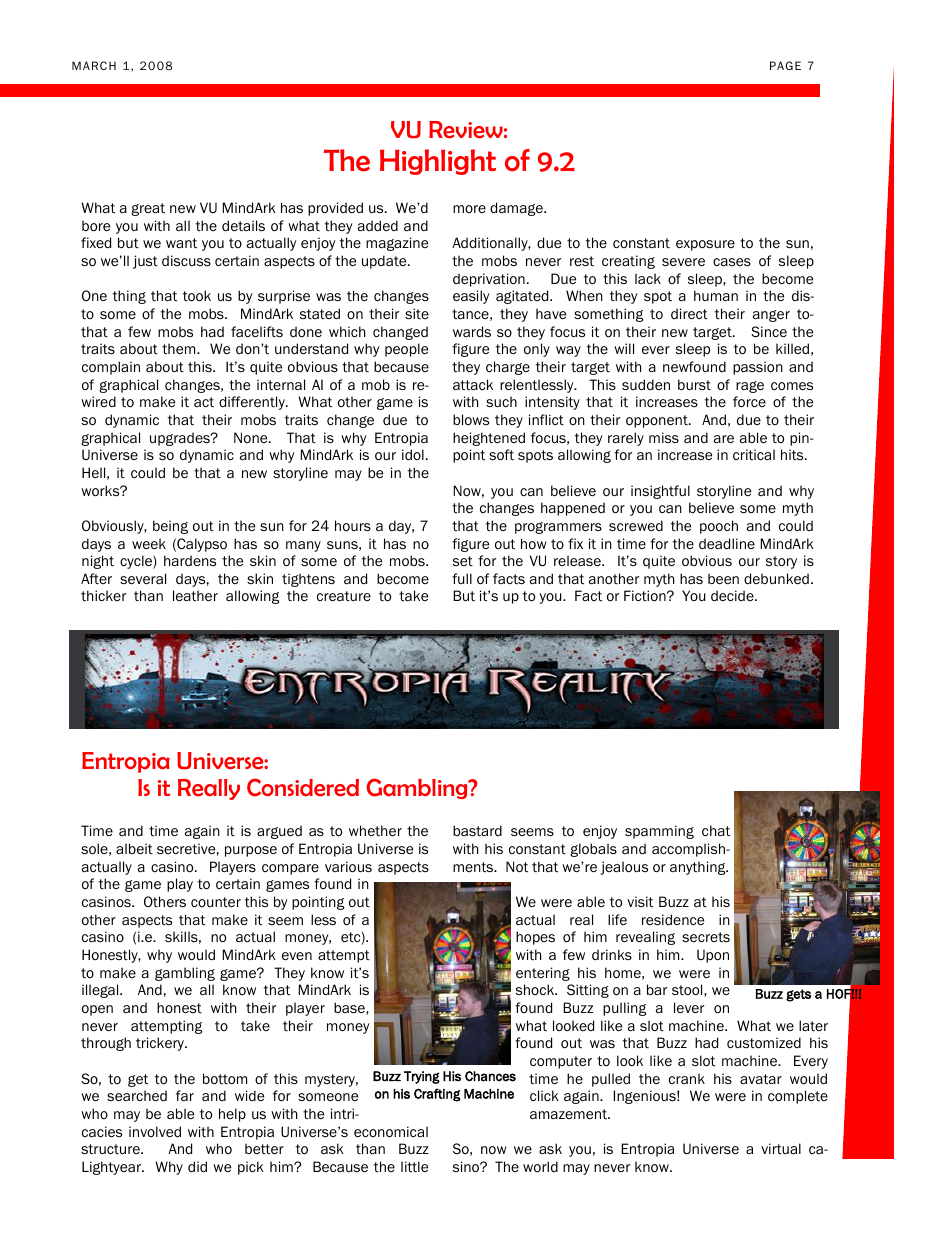 The image size is (952, 1233). What do you see at coordinates (462, 578) in the screenshot?
I see `full` at bounding box center [462, 578].
